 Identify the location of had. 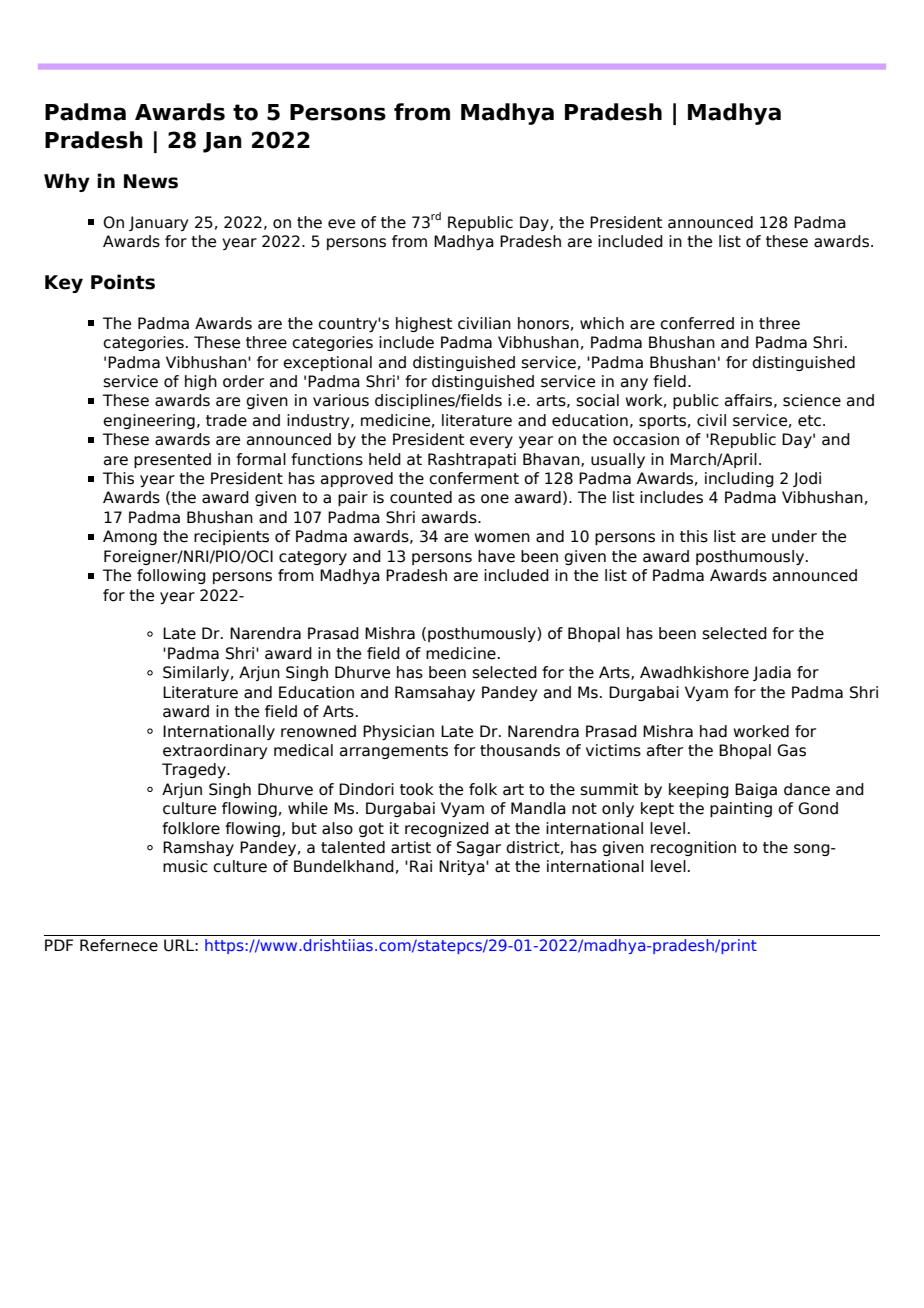
(713, 731).
